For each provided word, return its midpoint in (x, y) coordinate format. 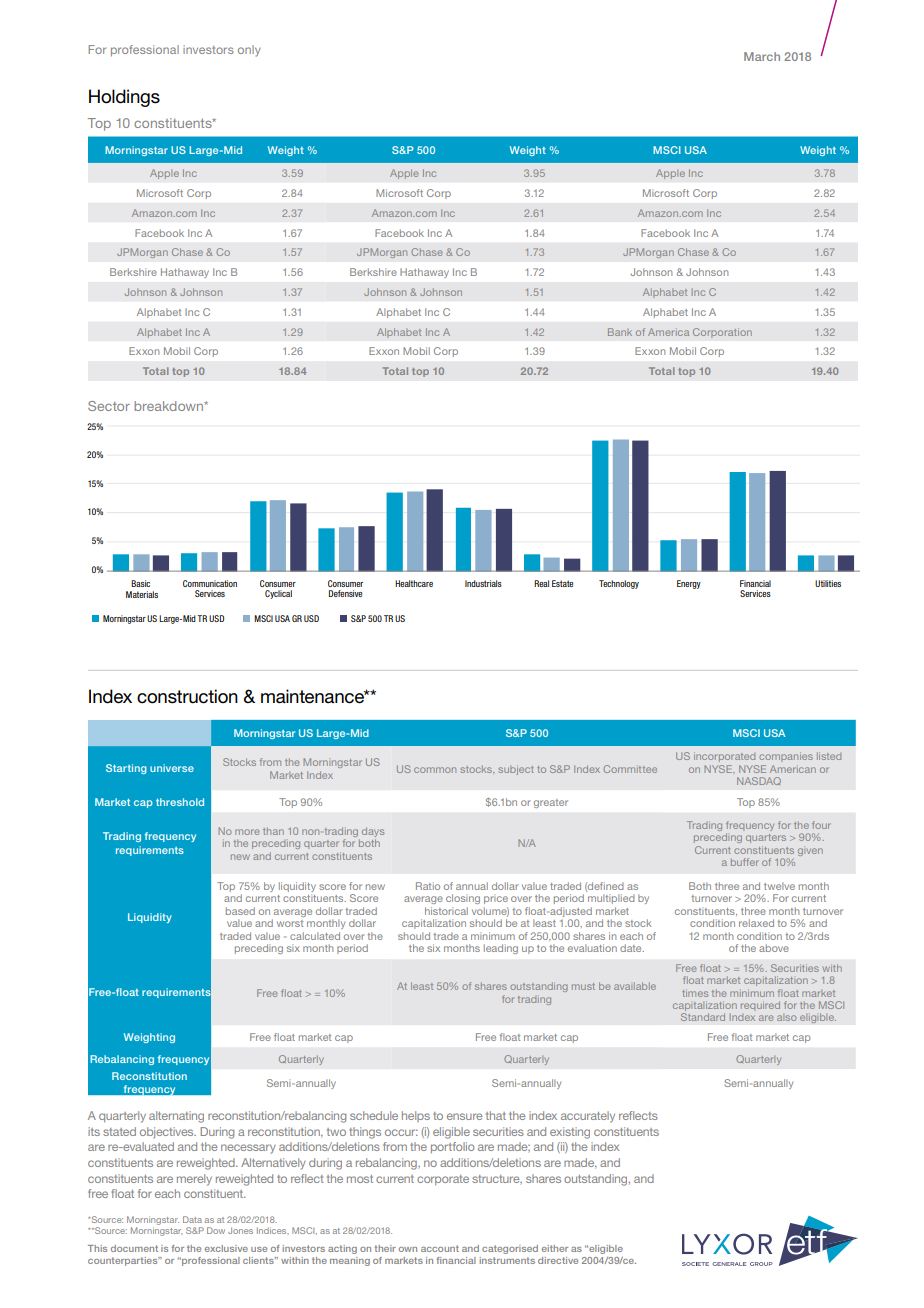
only (249, 51)
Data (192, 1219)
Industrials (483, 583)
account (440, 1248)
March (762, 56)
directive (558, 1260)
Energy (689, 584)
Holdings (124, 98)
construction (187, 696)
